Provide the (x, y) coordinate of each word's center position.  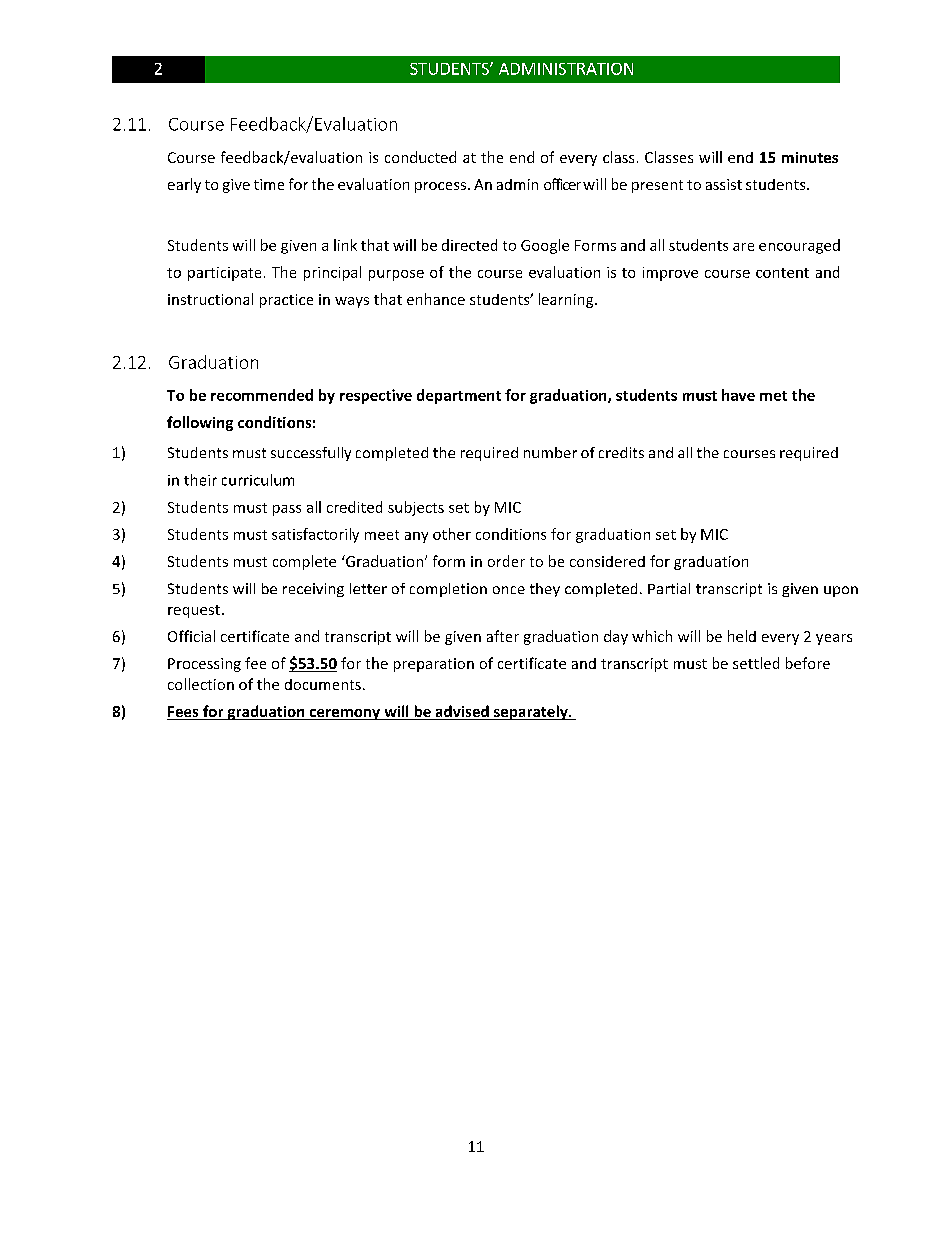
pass (287, 510)
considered (607, 561)
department (459, 396)
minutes (810, 157)
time (269, 184)
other (452, 534)
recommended (262, 395)
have (738, 395)
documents (323, 684)
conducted (420, 157)
